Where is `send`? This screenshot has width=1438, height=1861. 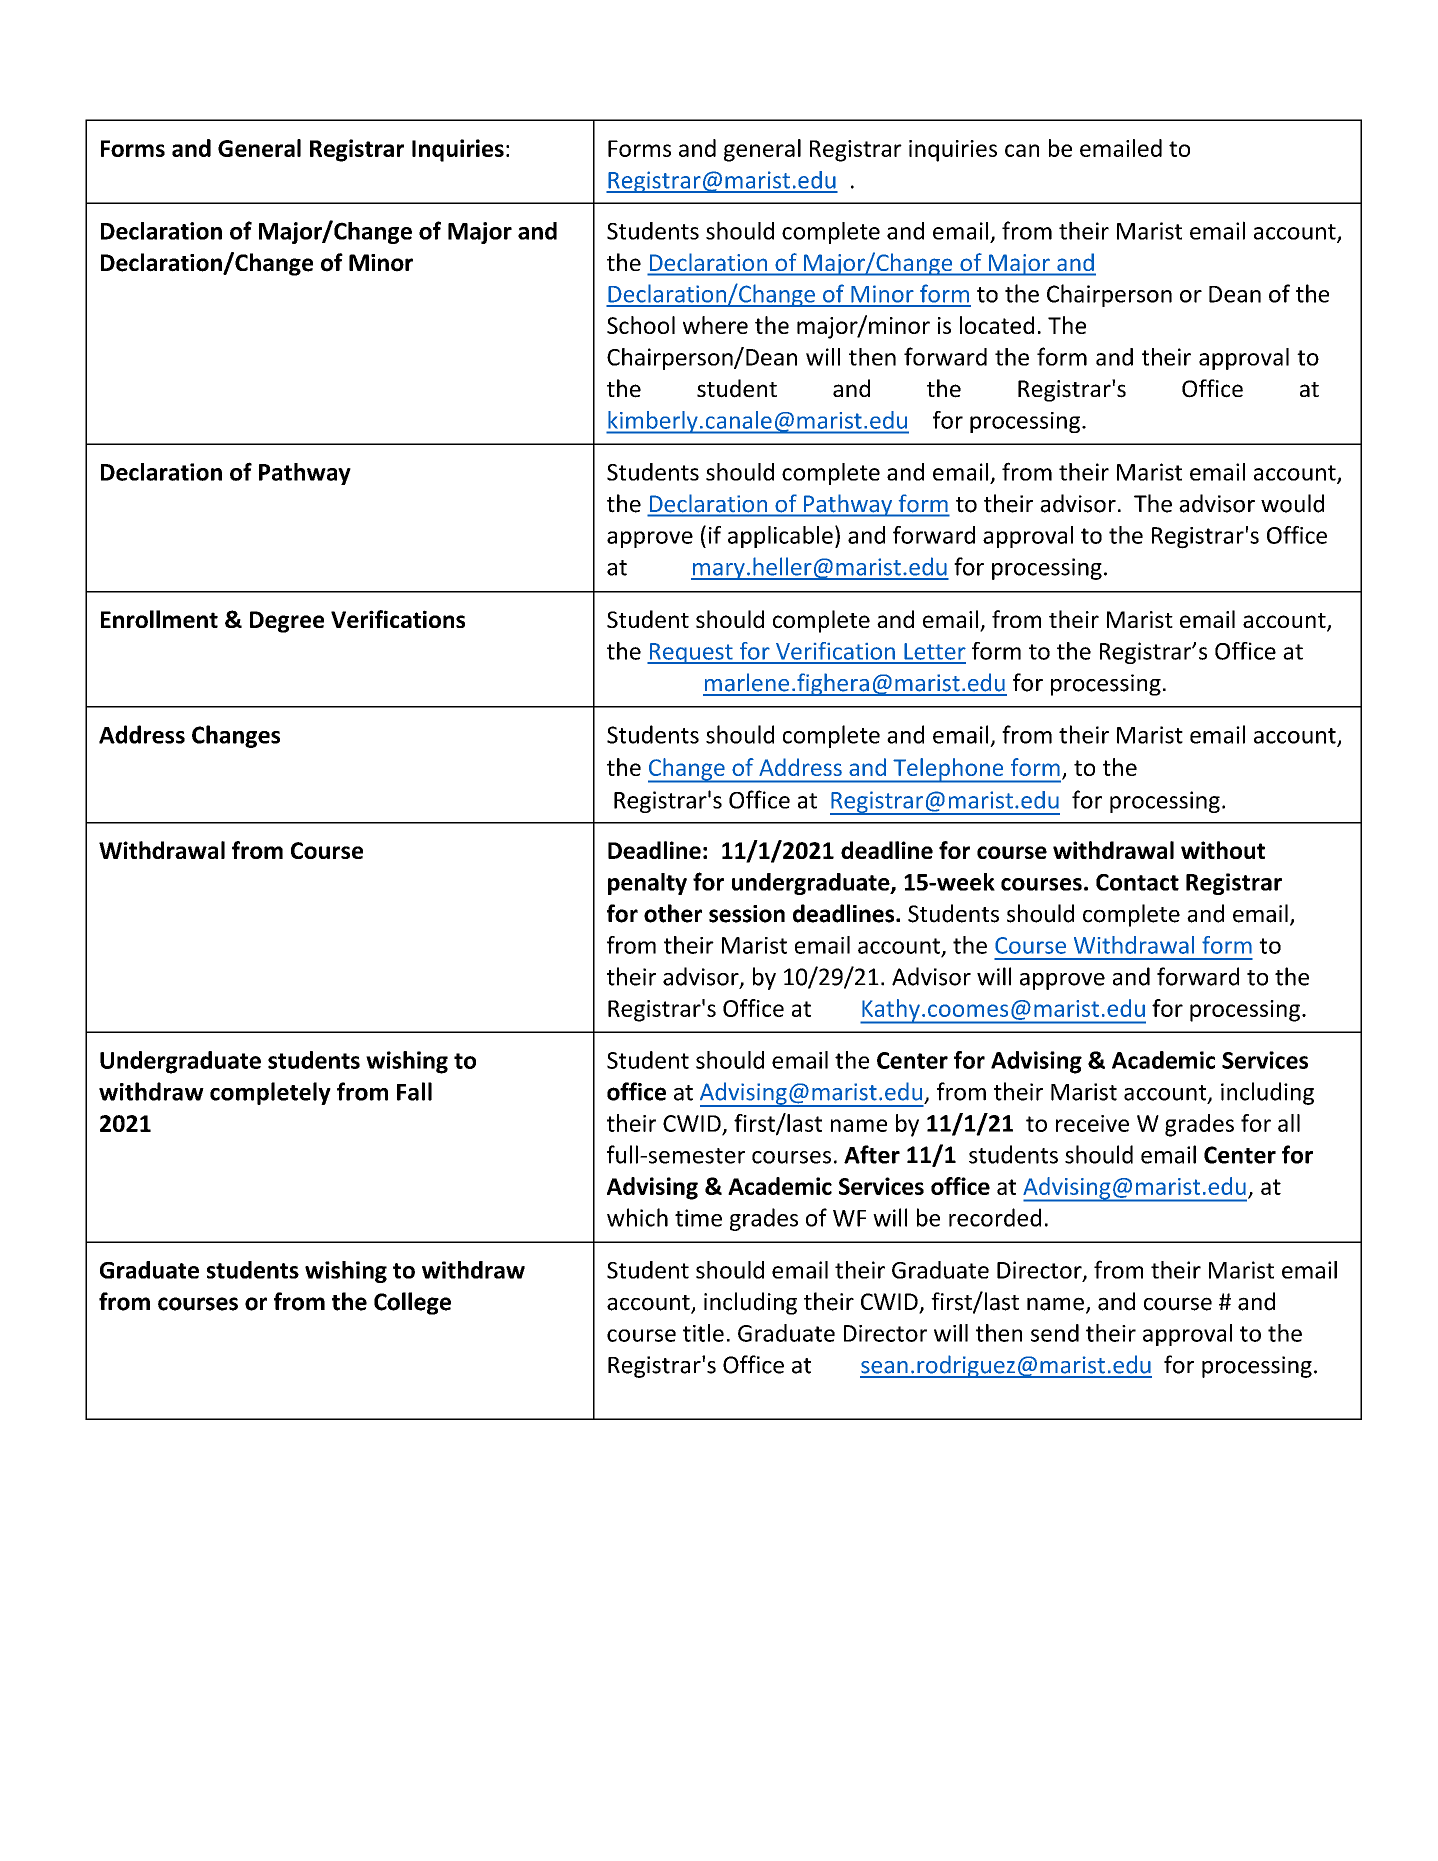
send is located at coordinates (1055, 1333).
